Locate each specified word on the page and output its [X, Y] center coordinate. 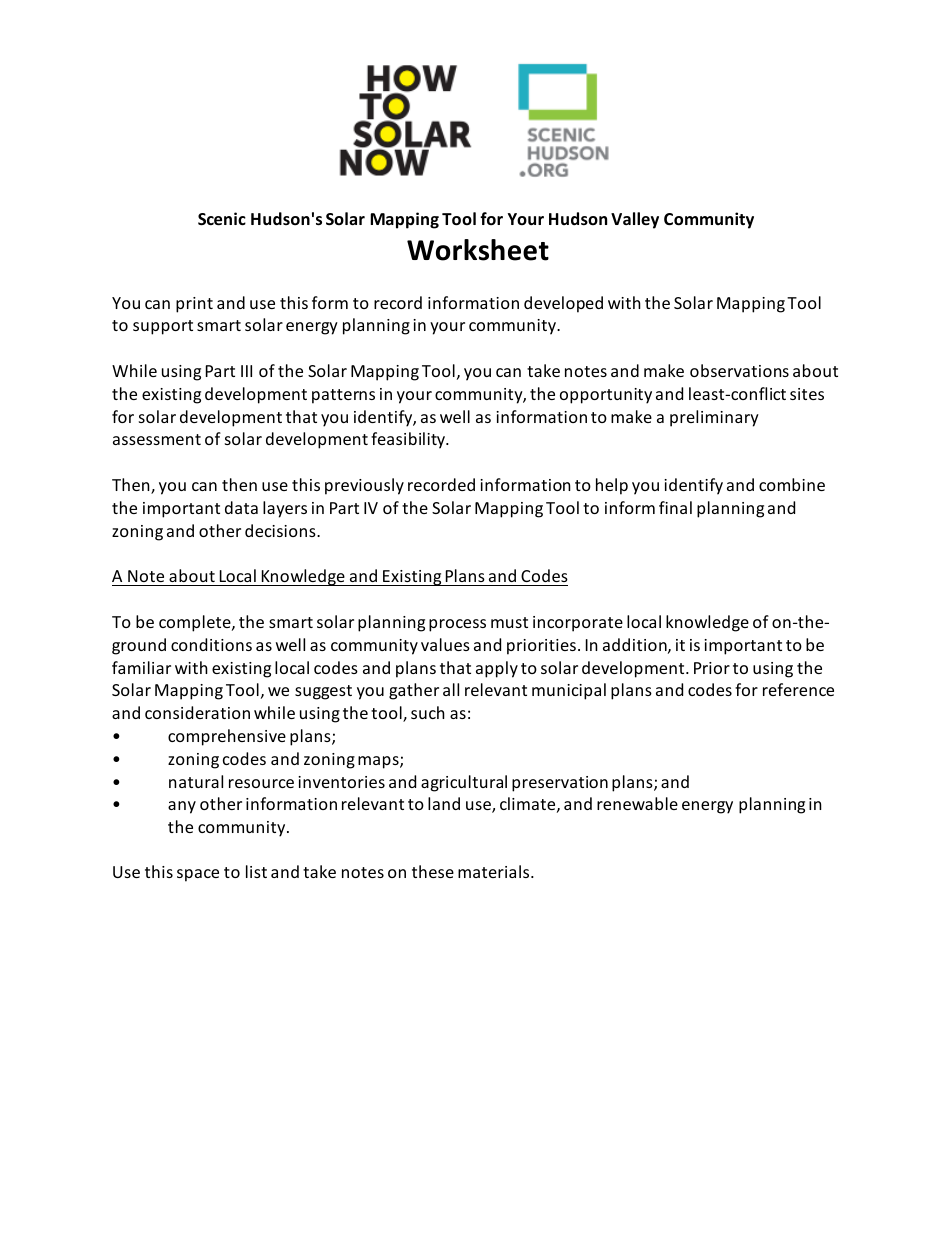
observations [739, 370]
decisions [281, 530]
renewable [637, 803]
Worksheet [478, 250]
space [198, 875]
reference [798, 689]
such [428, 712]
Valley [635, 220]
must [509, 622]
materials [495, 871]
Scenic [222, 219]
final [675, 507]
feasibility [409, 440]
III [246, 371]
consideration [197, 712]
